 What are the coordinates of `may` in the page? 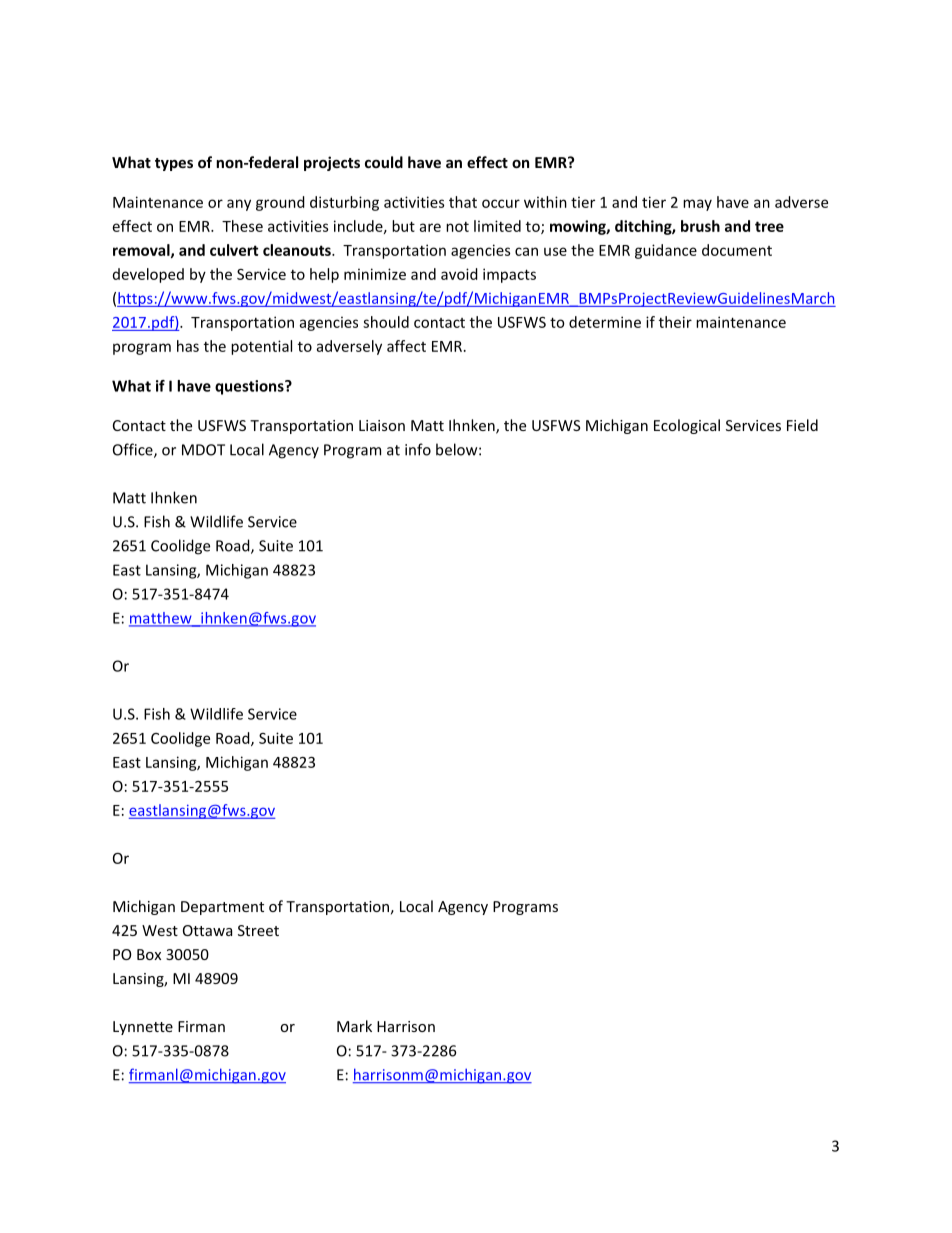 It's located at (697, 205).
